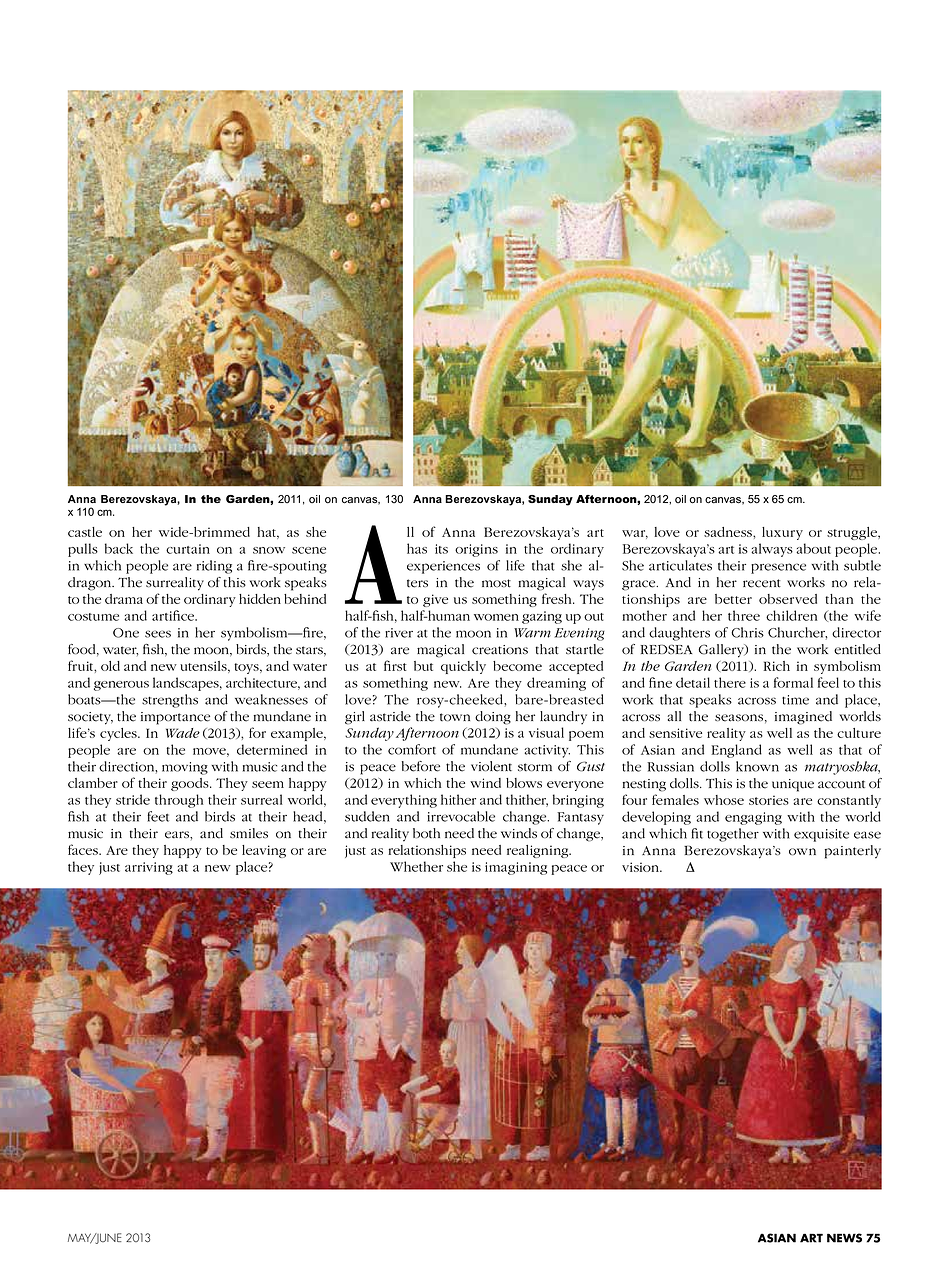 This screenshot has width=949, height=1288. What do you see at coordinates (149, 868) in the screenshot?
I see `arriving` at bounding box center [149, 868].
